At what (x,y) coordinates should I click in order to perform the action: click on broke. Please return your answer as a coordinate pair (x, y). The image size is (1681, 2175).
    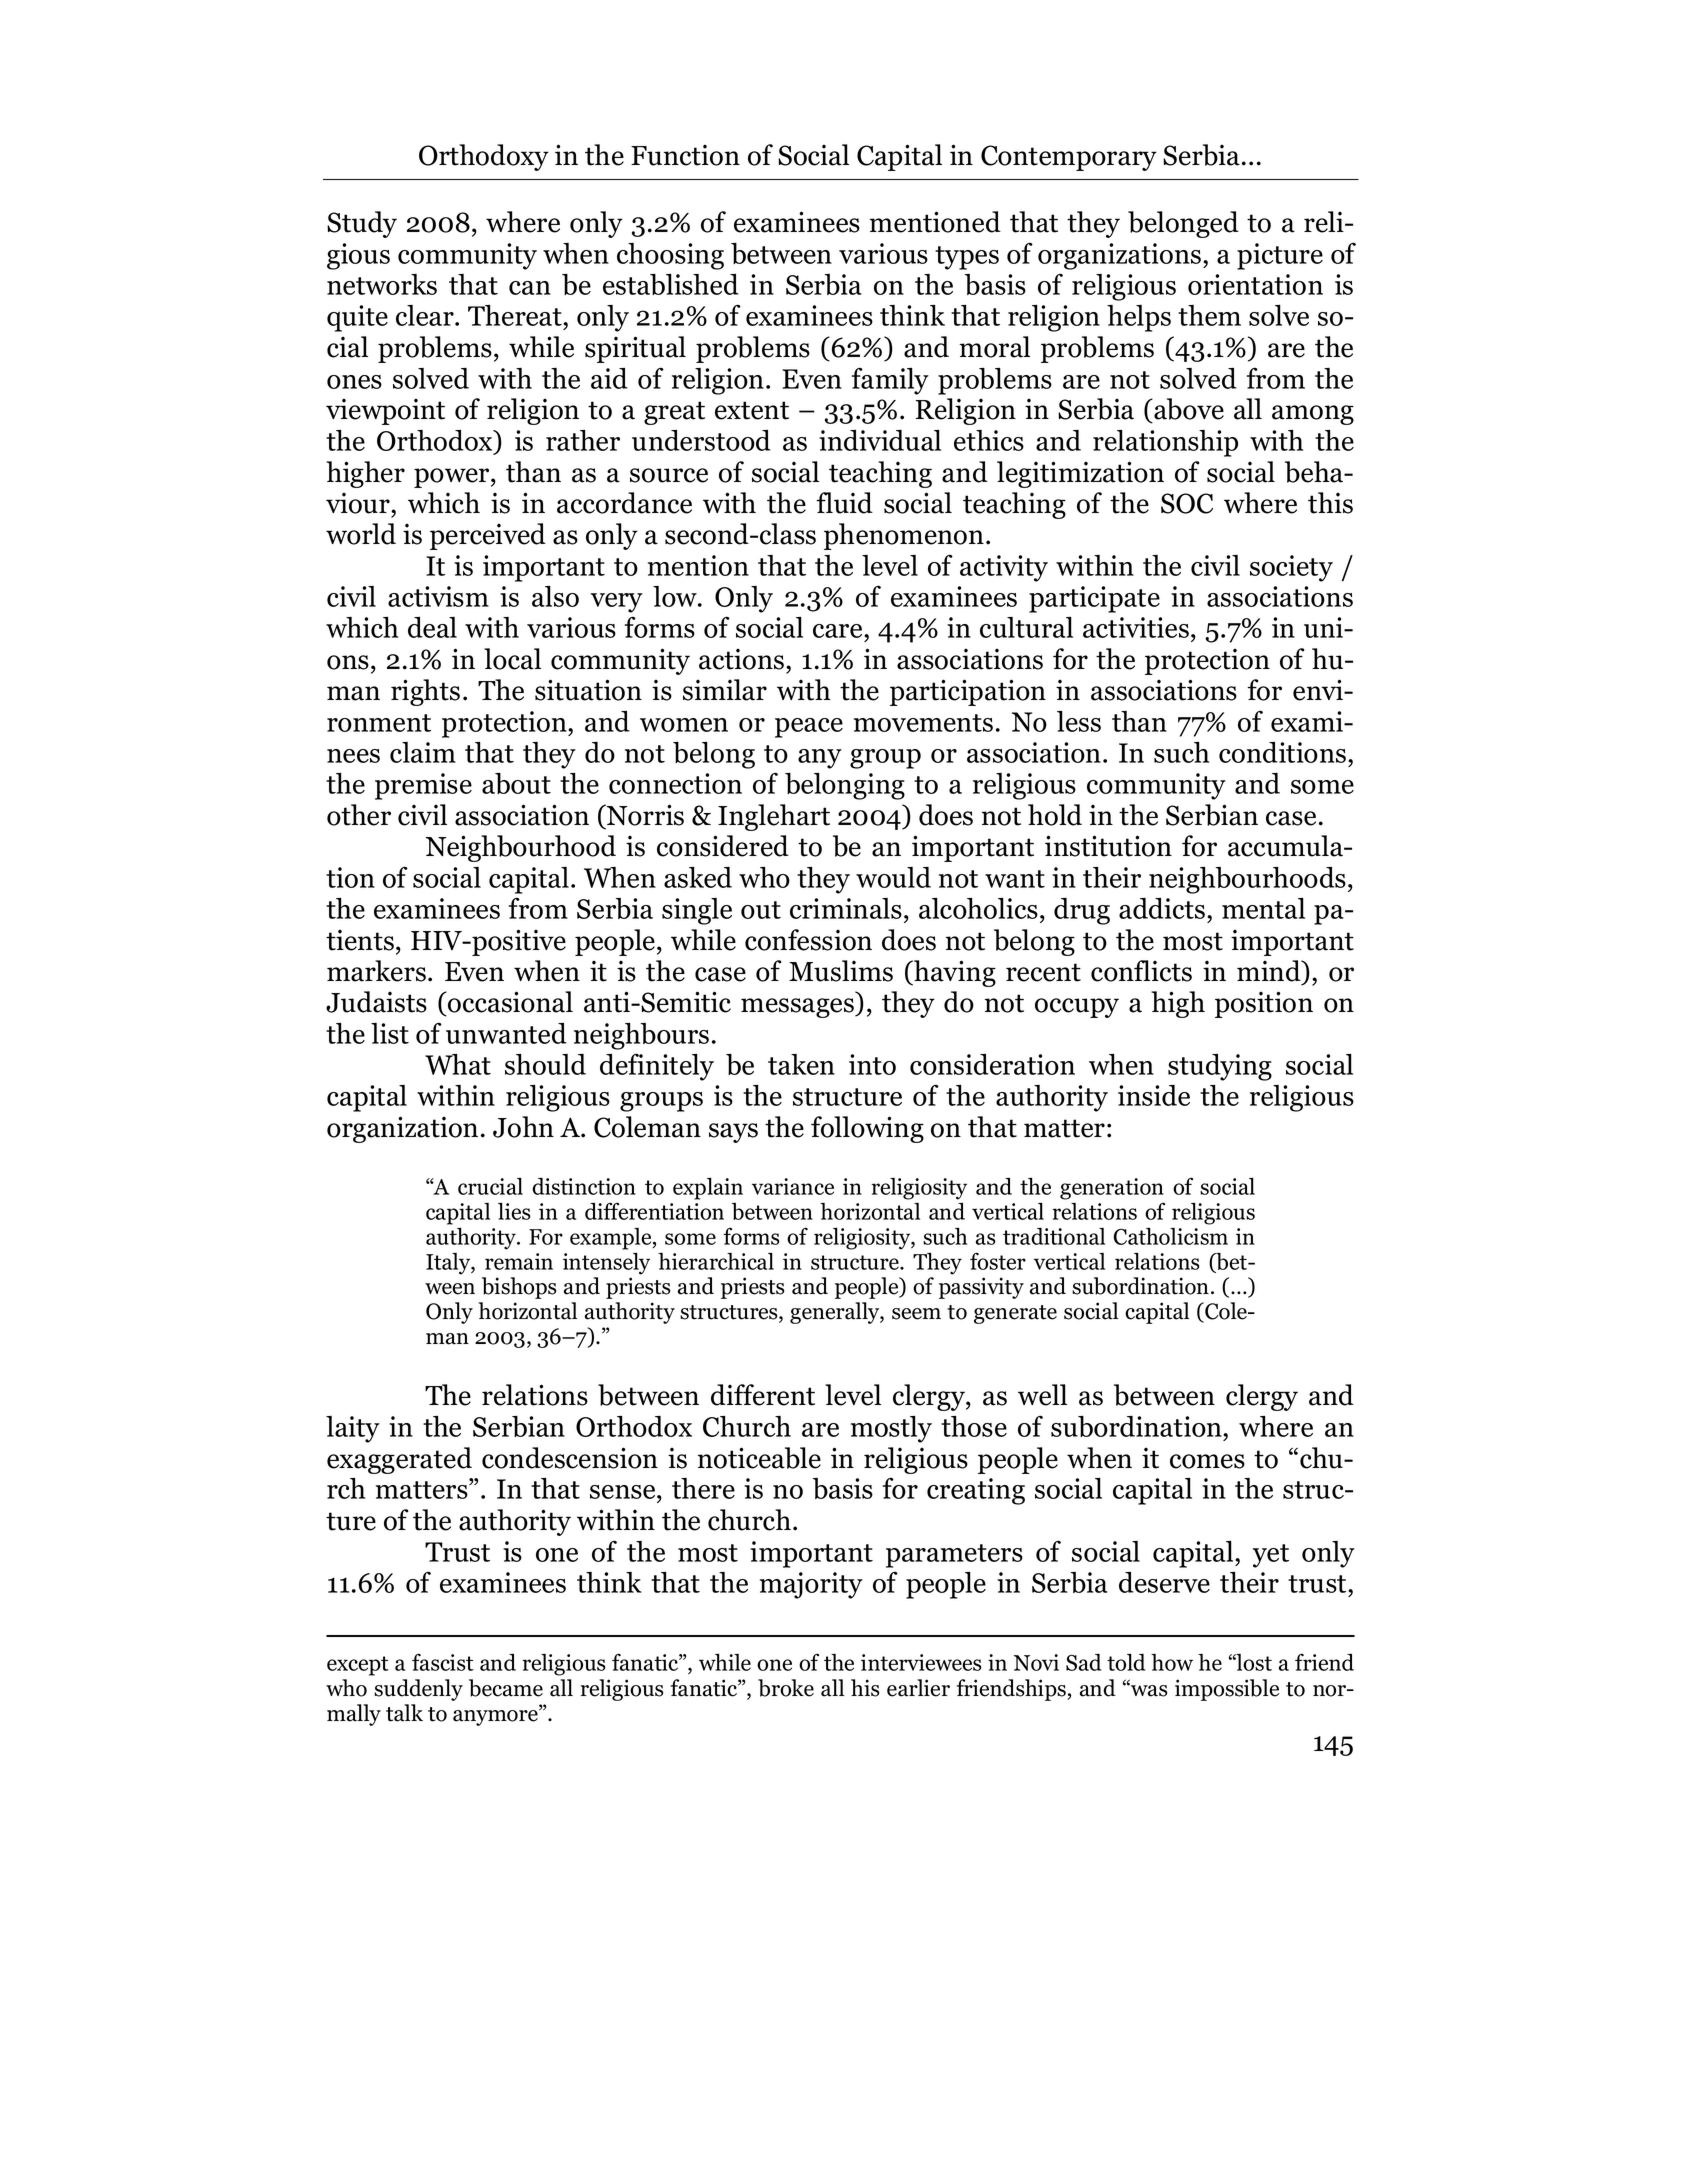
    Looking at the image, I should click on (786, 1688).
